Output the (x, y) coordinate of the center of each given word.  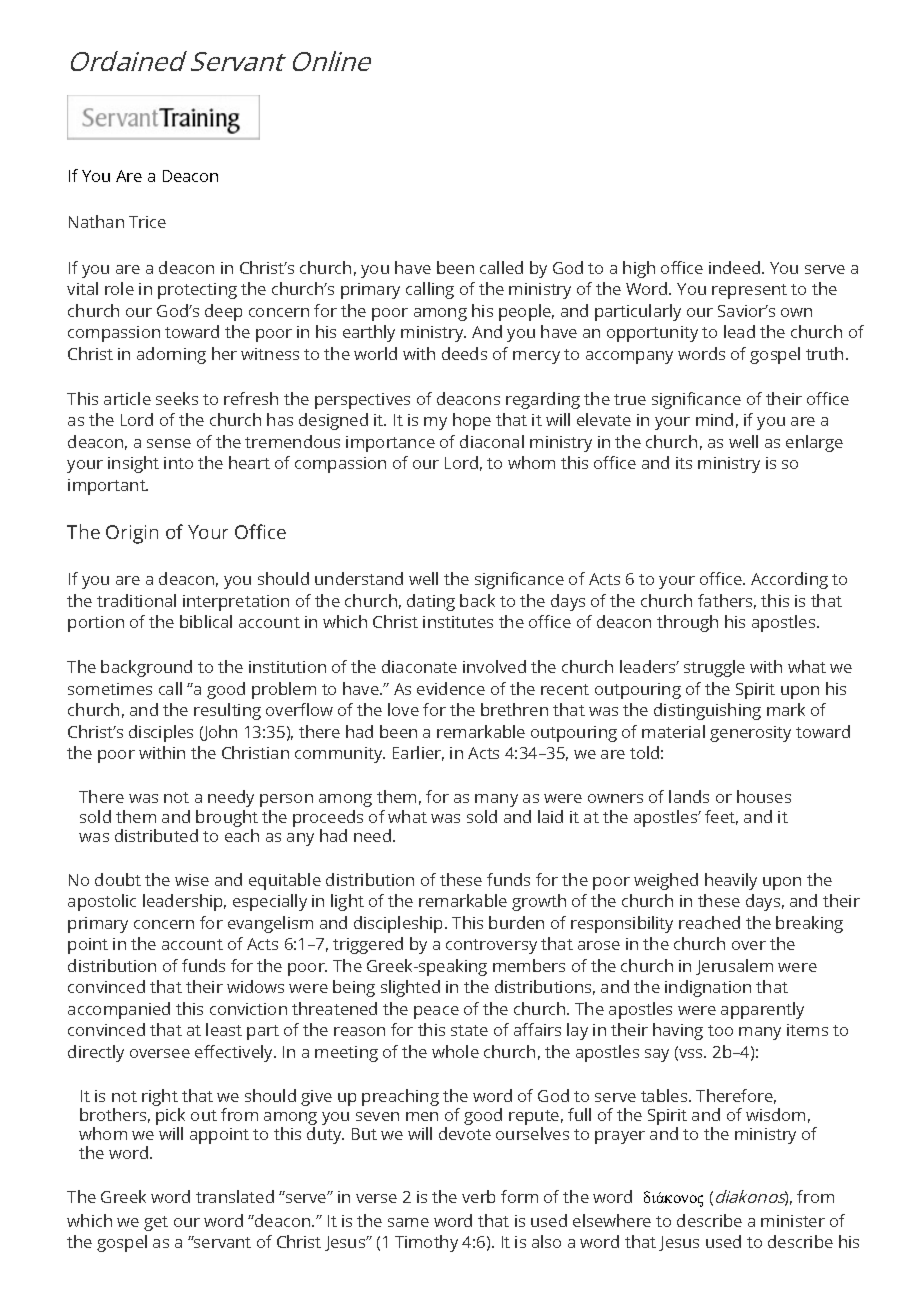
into (178, 463)
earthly (369, 333)
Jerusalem (734, 967)
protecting (197, 291)
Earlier (418, 753)
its (684, 463)
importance (390, 444)
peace (436, 1012)
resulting (227, 711)
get (156, 1223)
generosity (750, 734)
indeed (736, 267)
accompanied (119, 1010)
